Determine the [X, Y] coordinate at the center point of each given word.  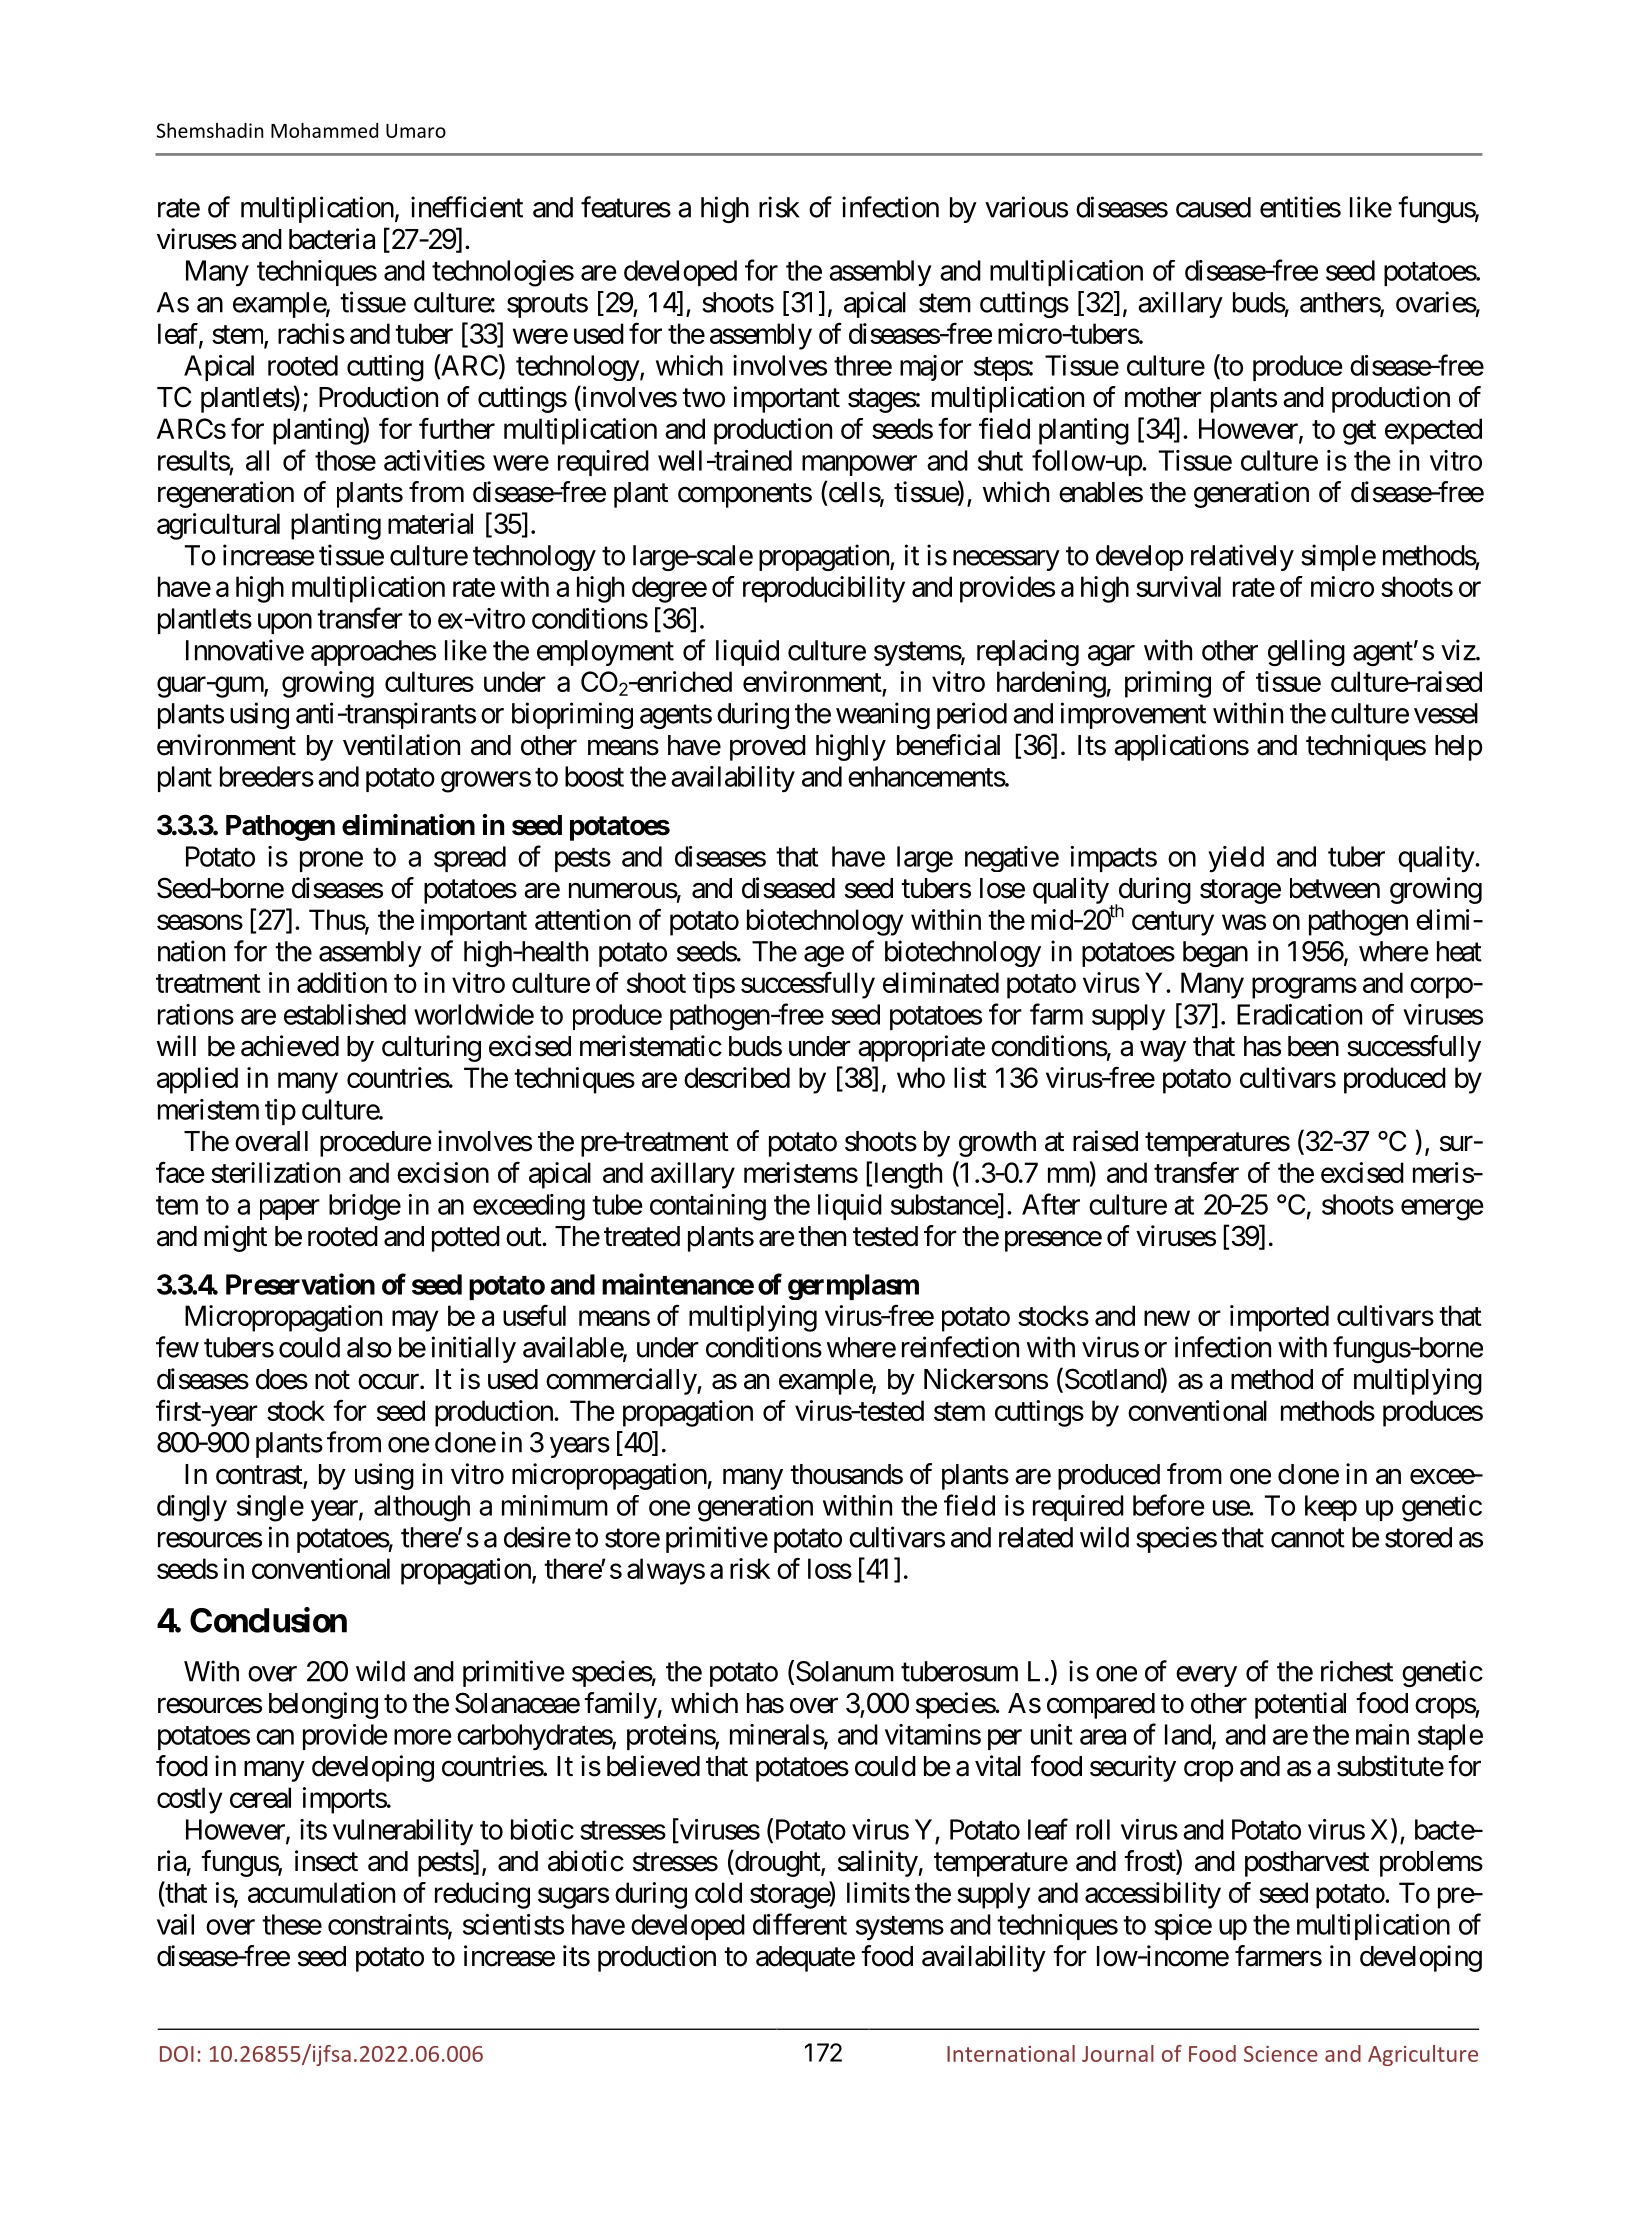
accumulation [321, 1892]
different [800, 1924]
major [931, 368]
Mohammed [324, 130]
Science [1281, 2054]
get [1359, 432]
